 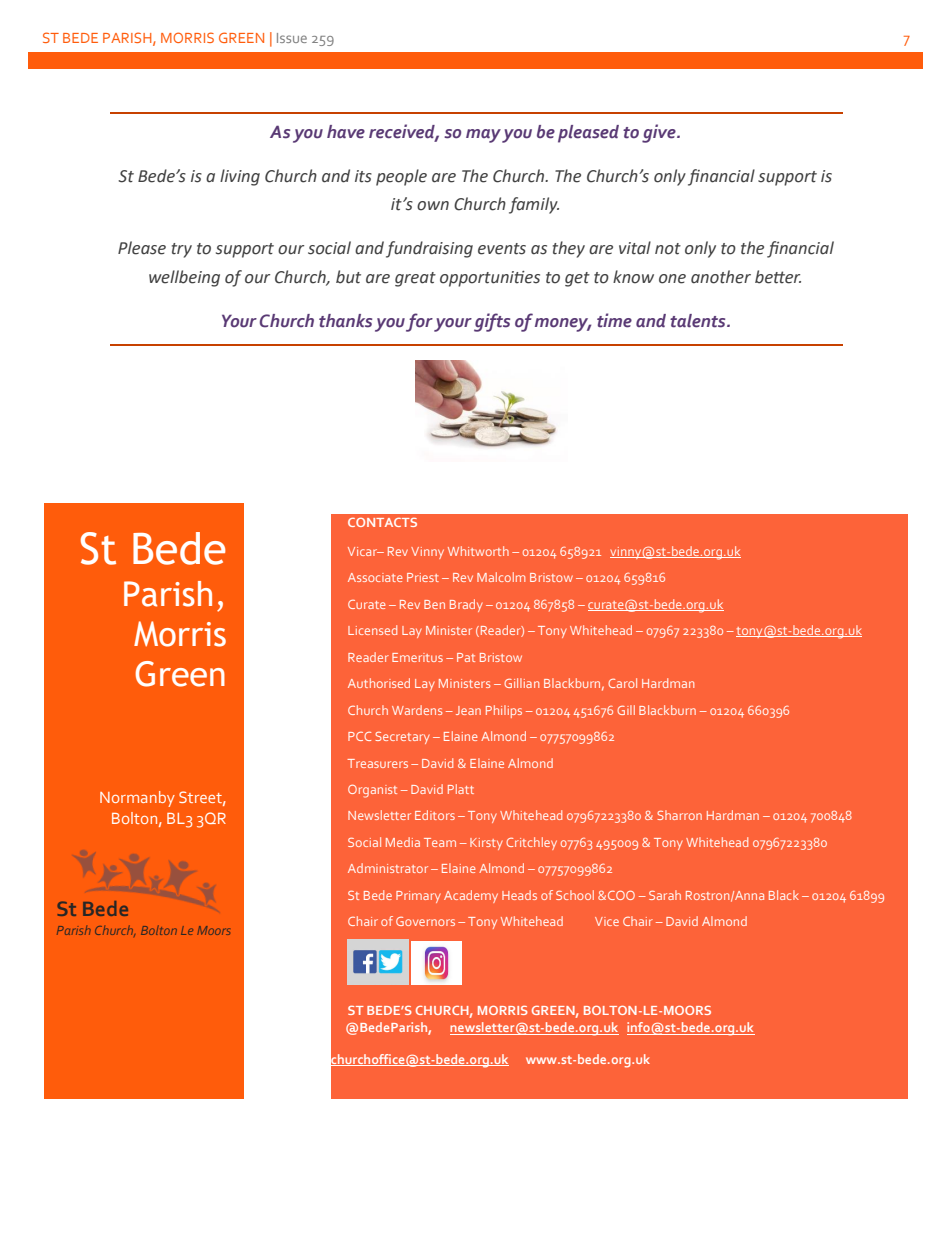 What do you see at coordinates (471, 896) in the screenshot?
I see `Academy` at bounding box center [471, 896].
